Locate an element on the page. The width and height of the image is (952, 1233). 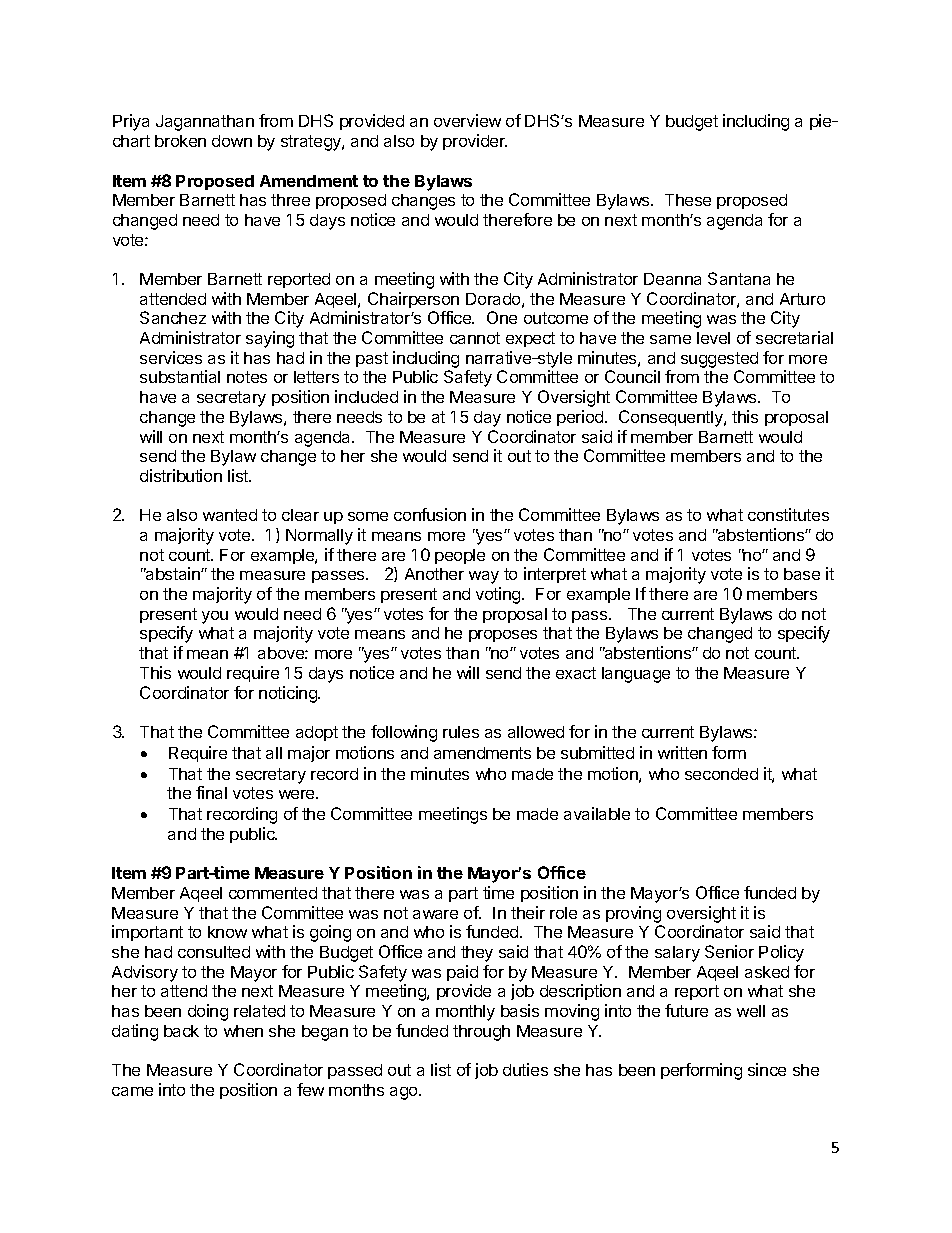
back is located at coordinates (181, 1031).
